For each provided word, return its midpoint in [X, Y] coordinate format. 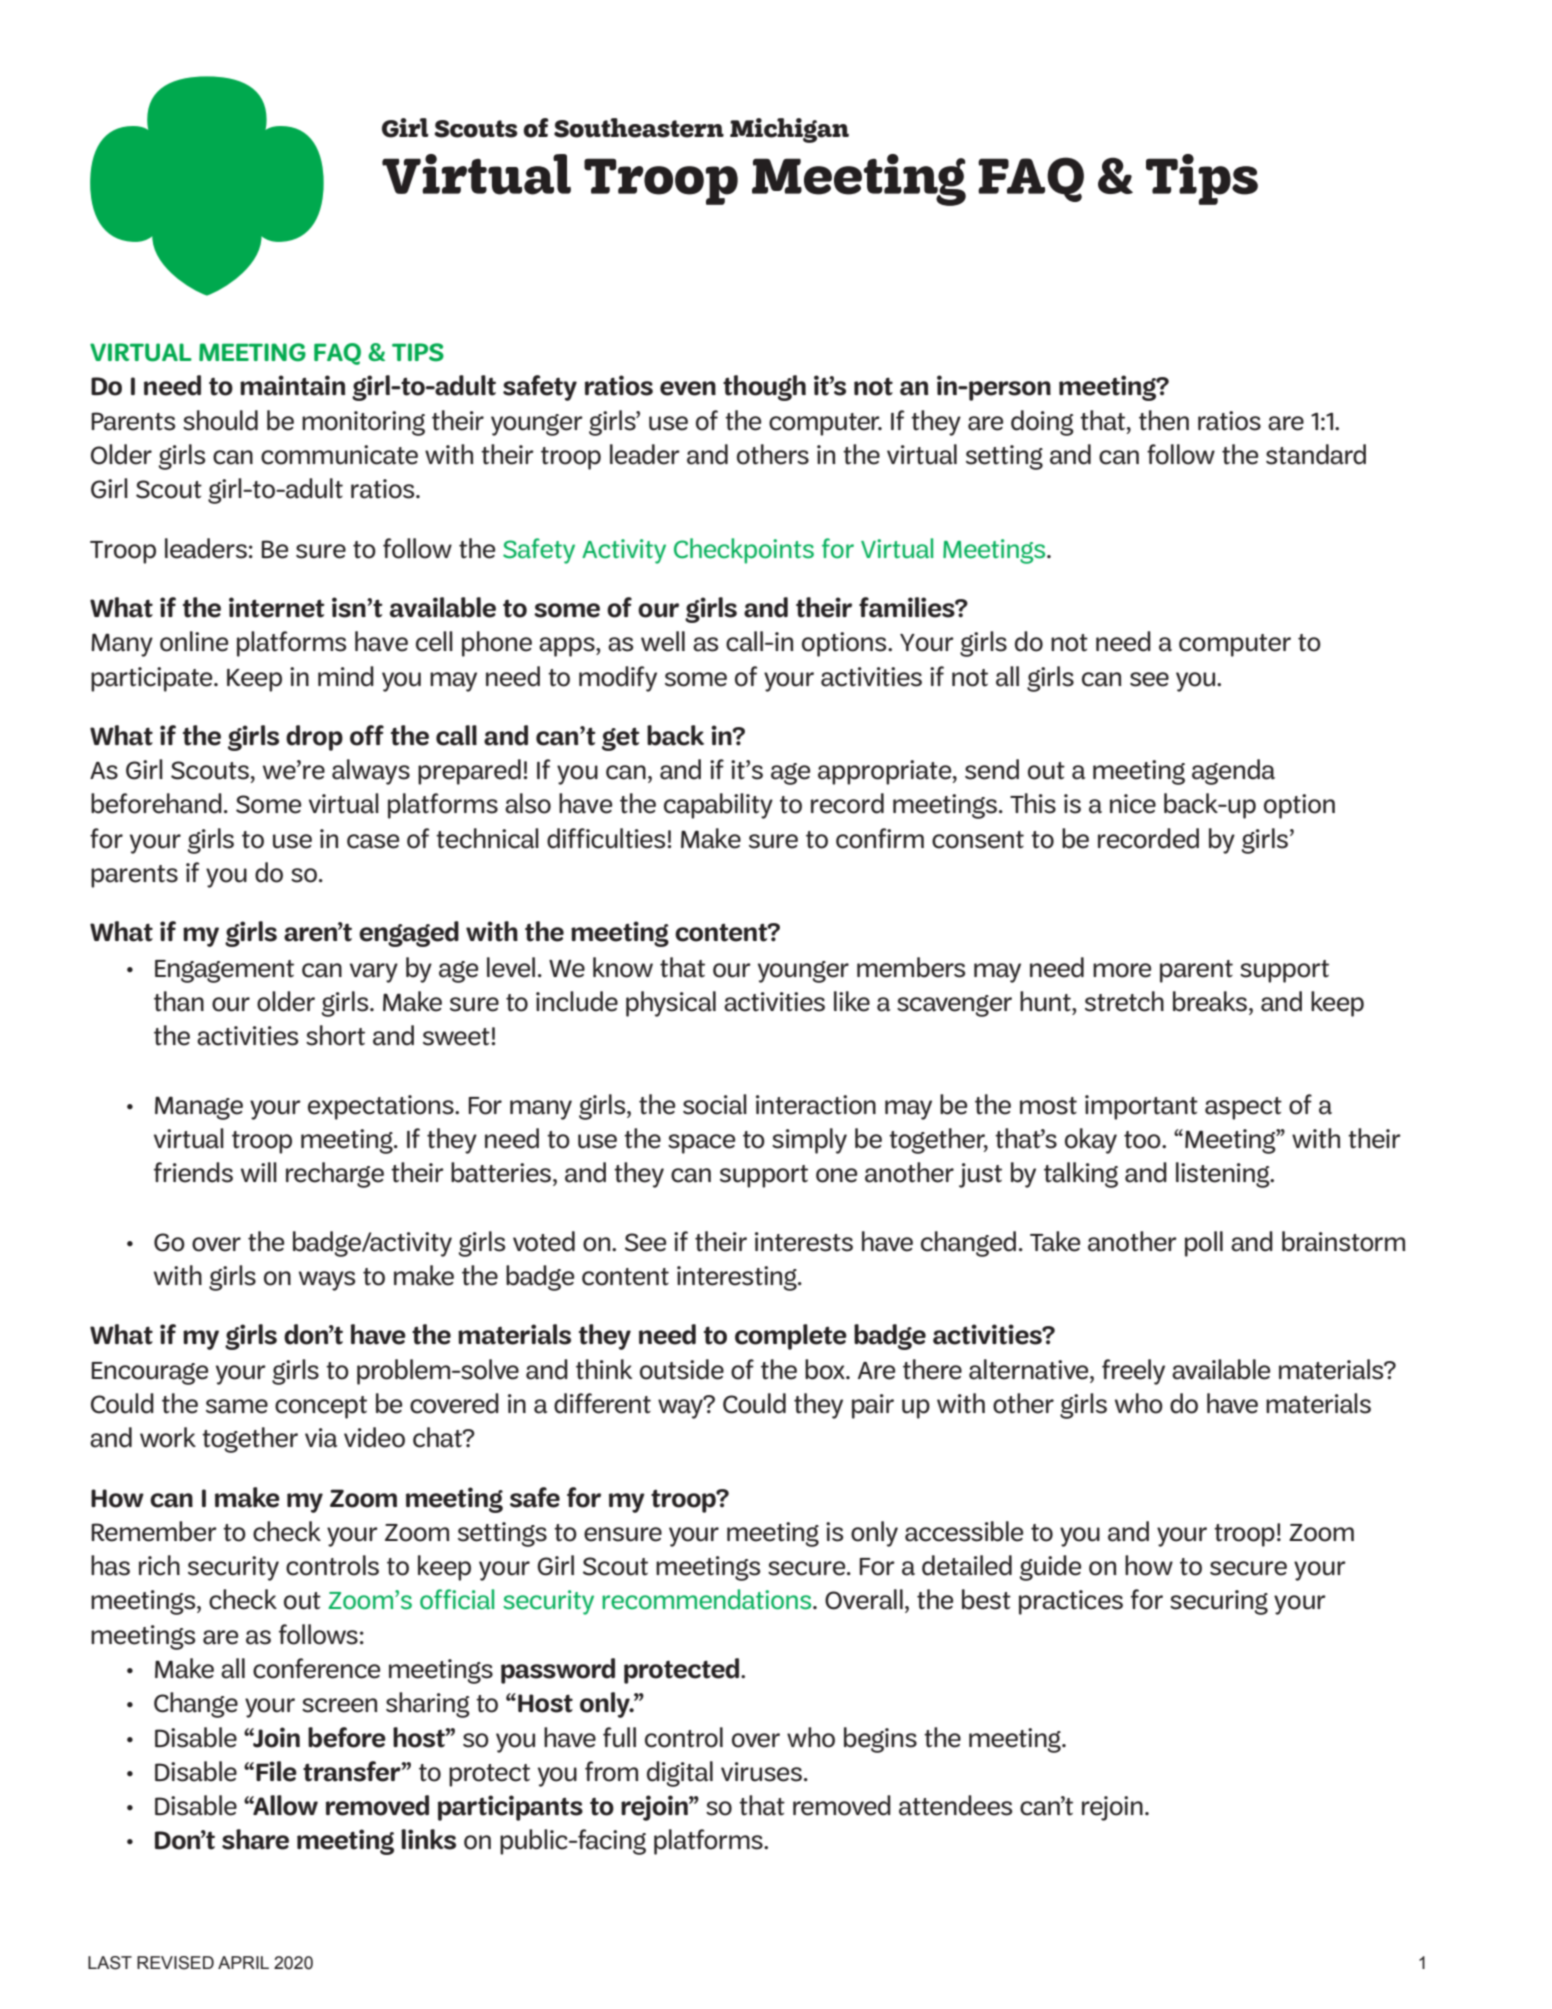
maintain [292, 385]
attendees [955, 1805]
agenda [1233, 772]
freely [1133, 1372]
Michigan [789, 130]
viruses [761, 1772]
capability [718, 806]
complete [791, 1337]
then [1164, 420]
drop [314, 738]
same [237, 1406]
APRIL [243, 1962]
